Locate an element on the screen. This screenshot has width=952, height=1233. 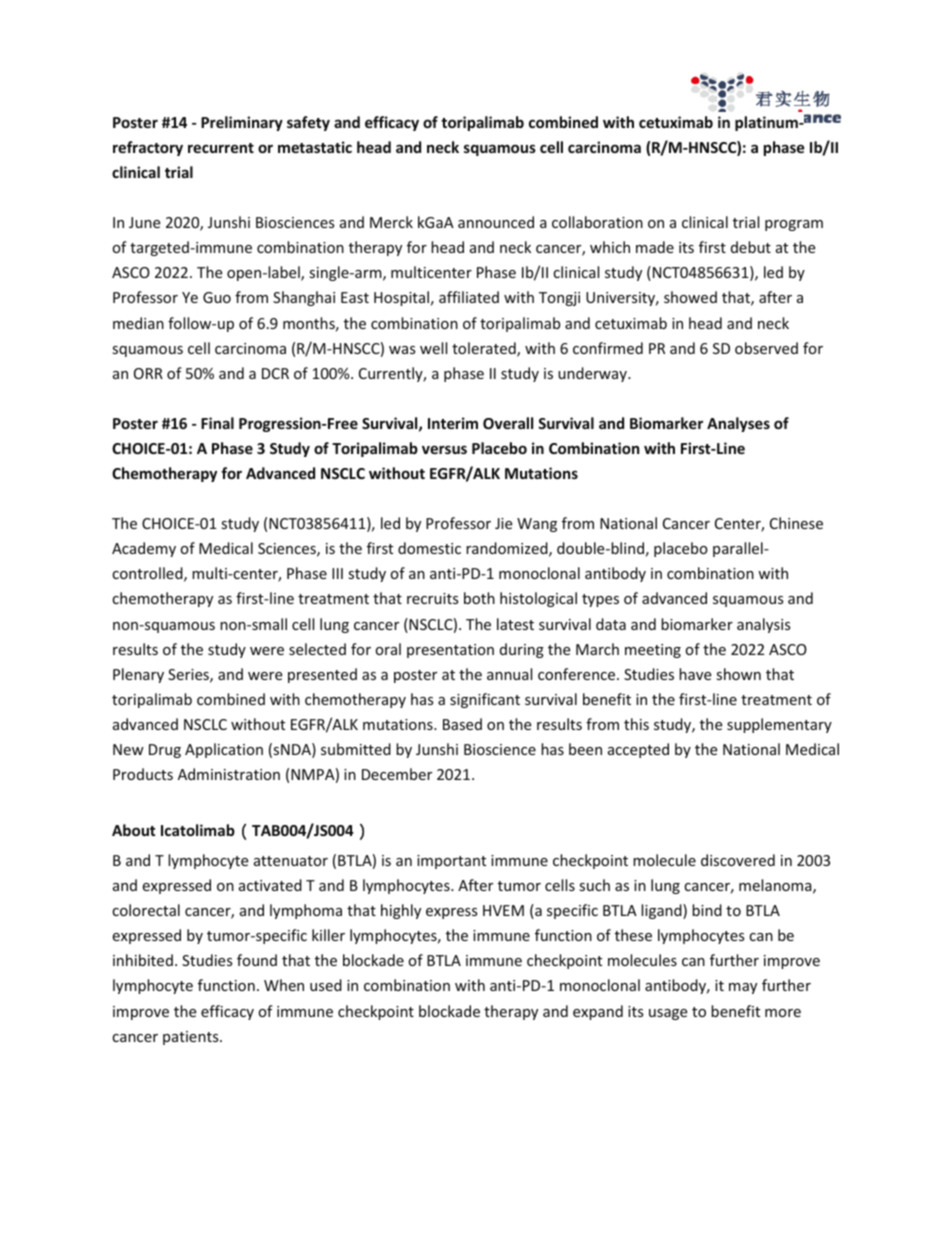
announced is located at coordinates (496, 222).
